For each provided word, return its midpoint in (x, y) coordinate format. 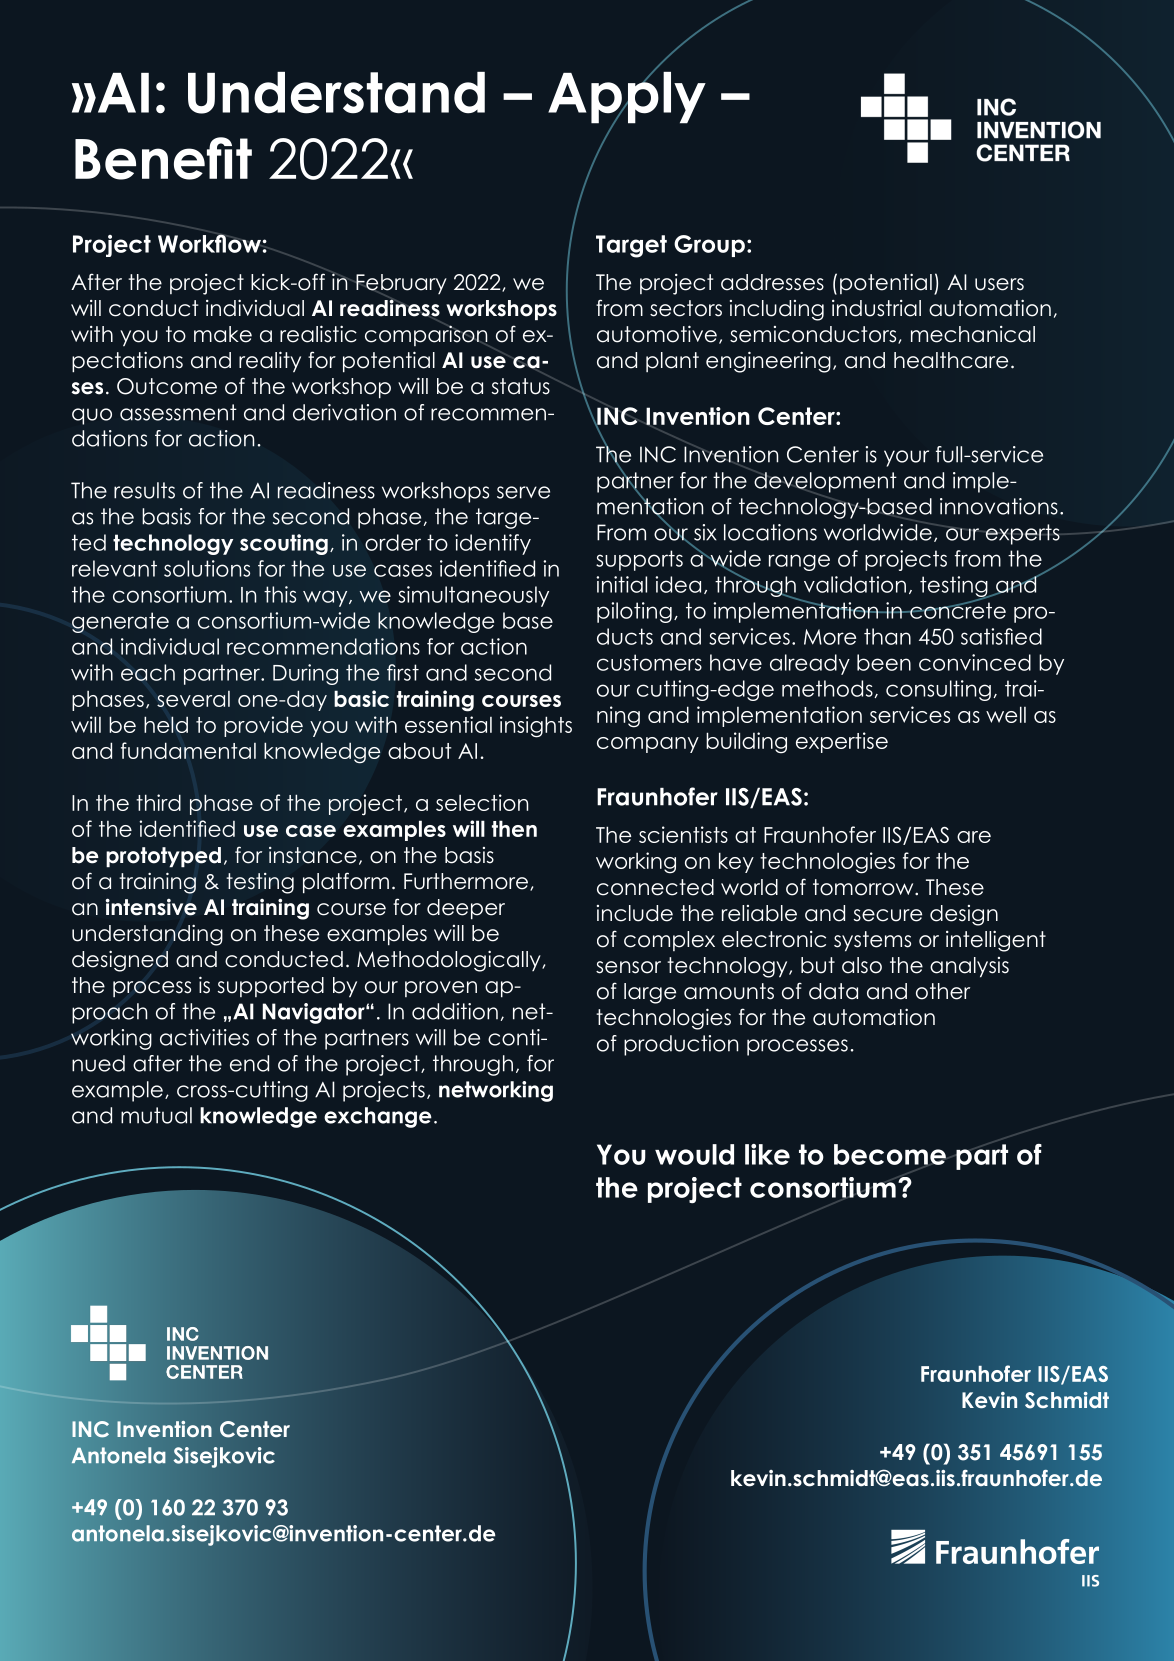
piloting (634, 612)
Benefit (163, 158)
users (999, 284)
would (694, 1154)
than (887, 636)
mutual (156, 1115)
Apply (627, 97)
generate (120, 622)
